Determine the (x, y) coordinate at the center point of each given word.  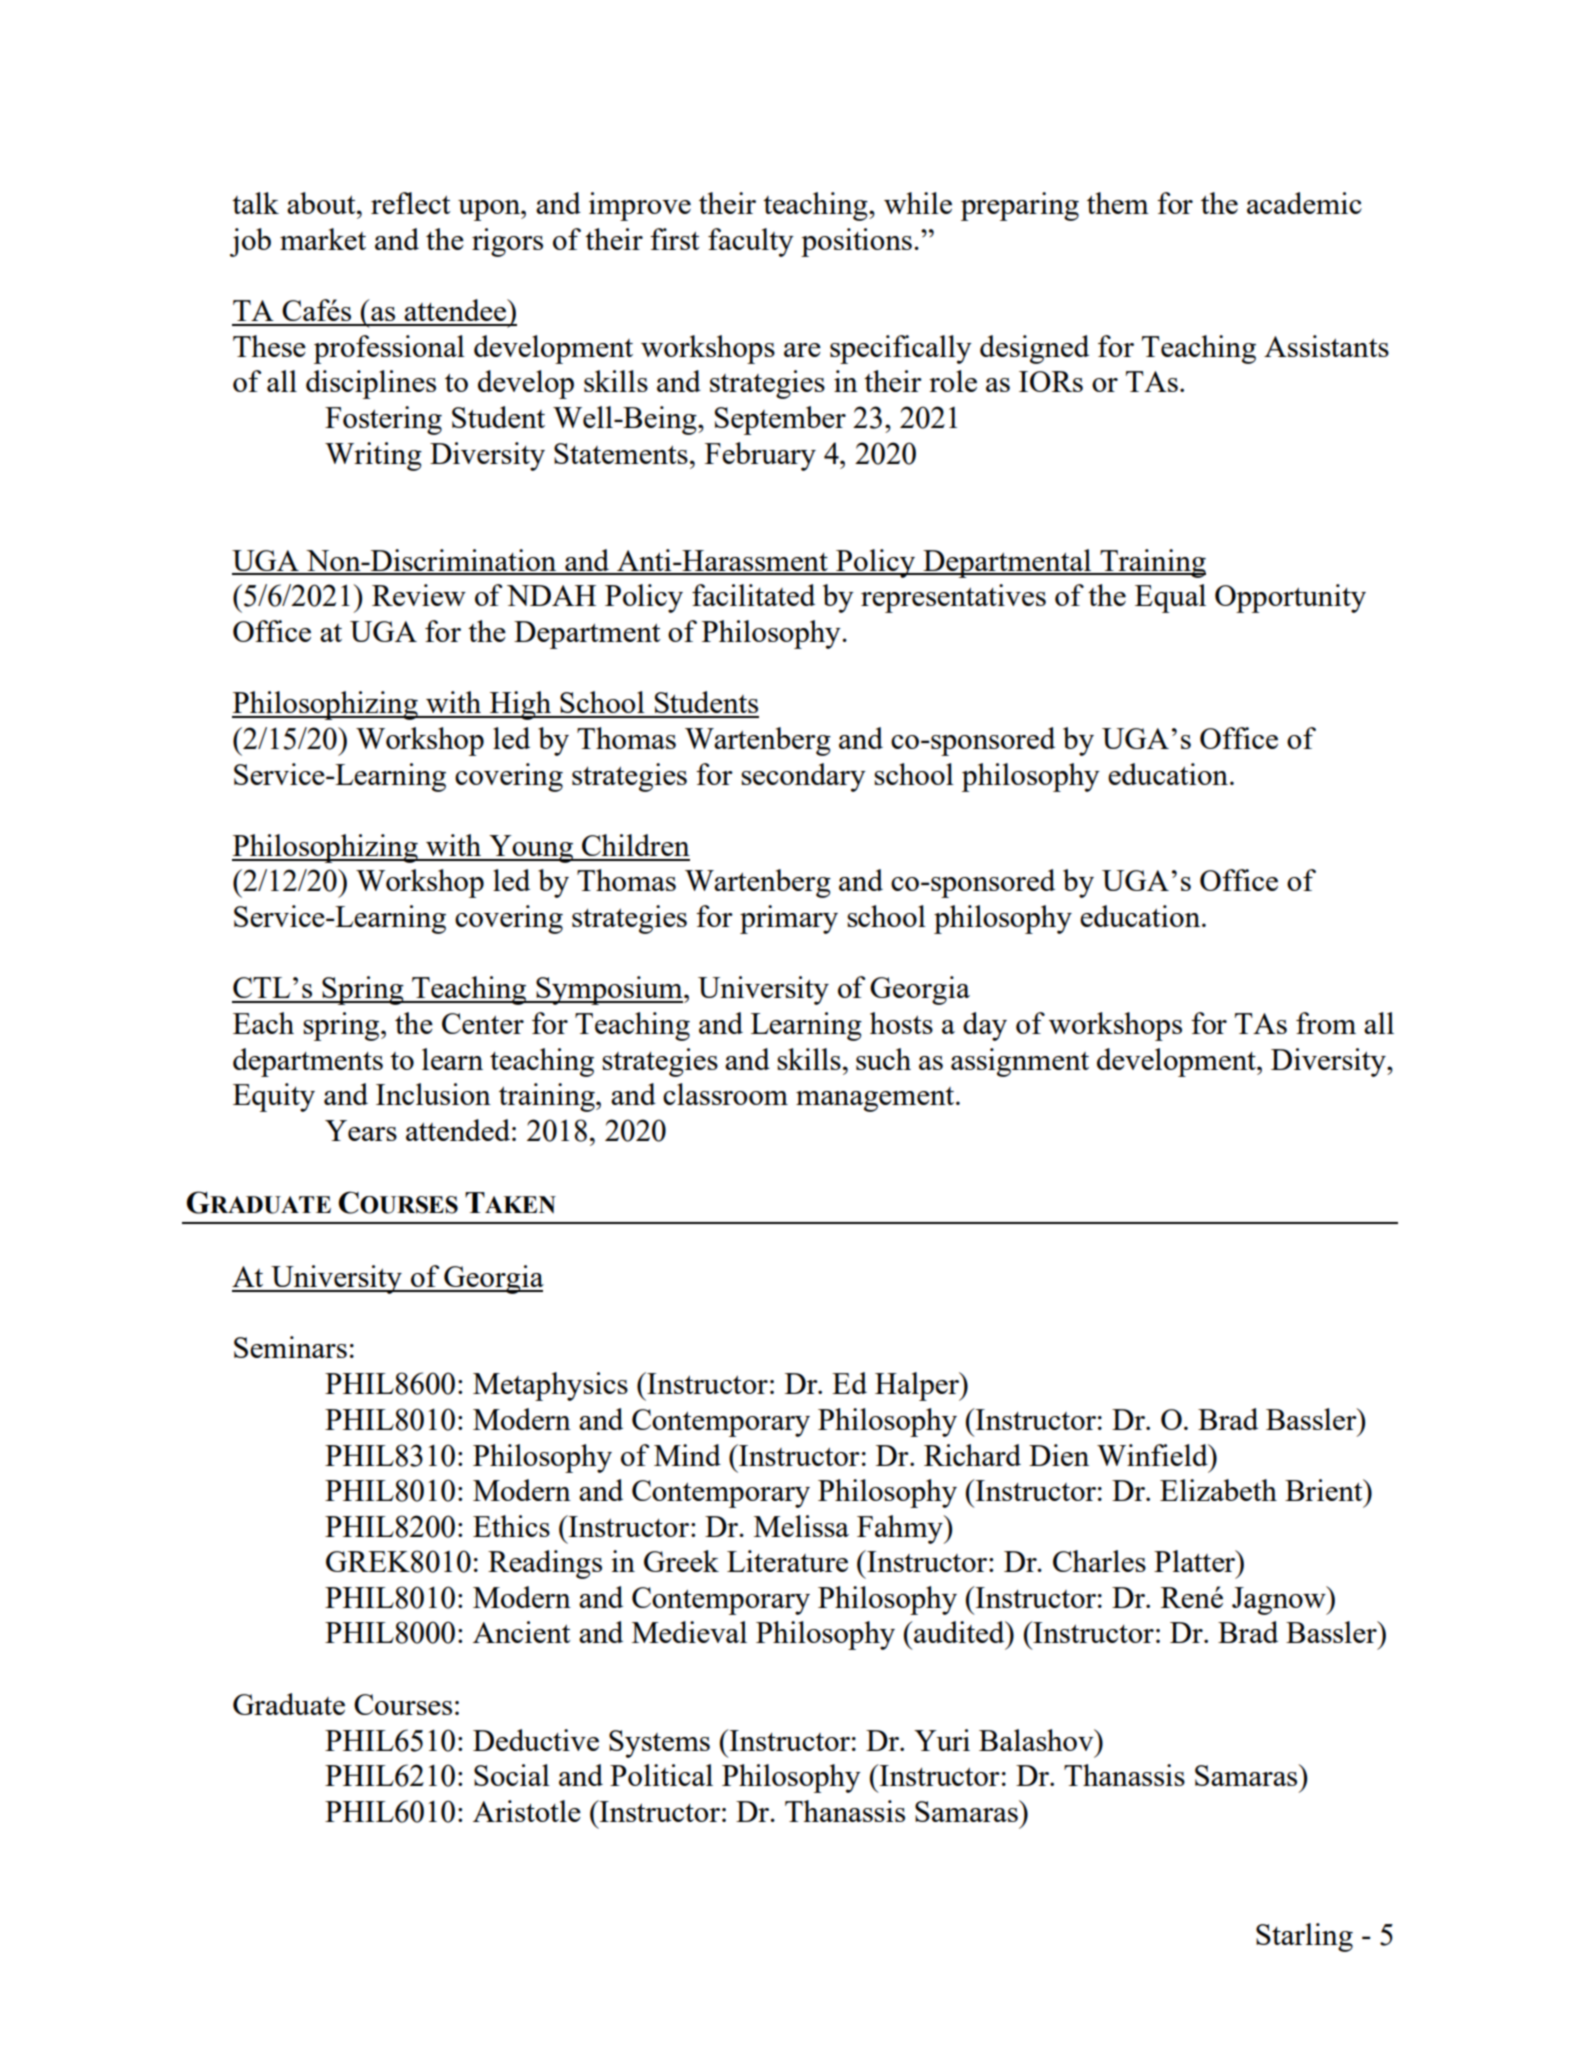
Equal (1170, 598)
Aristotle (527, 1811)
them (1118, 203)
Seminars (290, 1347)
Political (661, 1775)
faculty (751, 242)
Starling (1304, 1937)
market (323, 239)
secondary (803, 777)
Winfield (1153, 1455)
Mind (687, 1455)
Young (531, 849)
